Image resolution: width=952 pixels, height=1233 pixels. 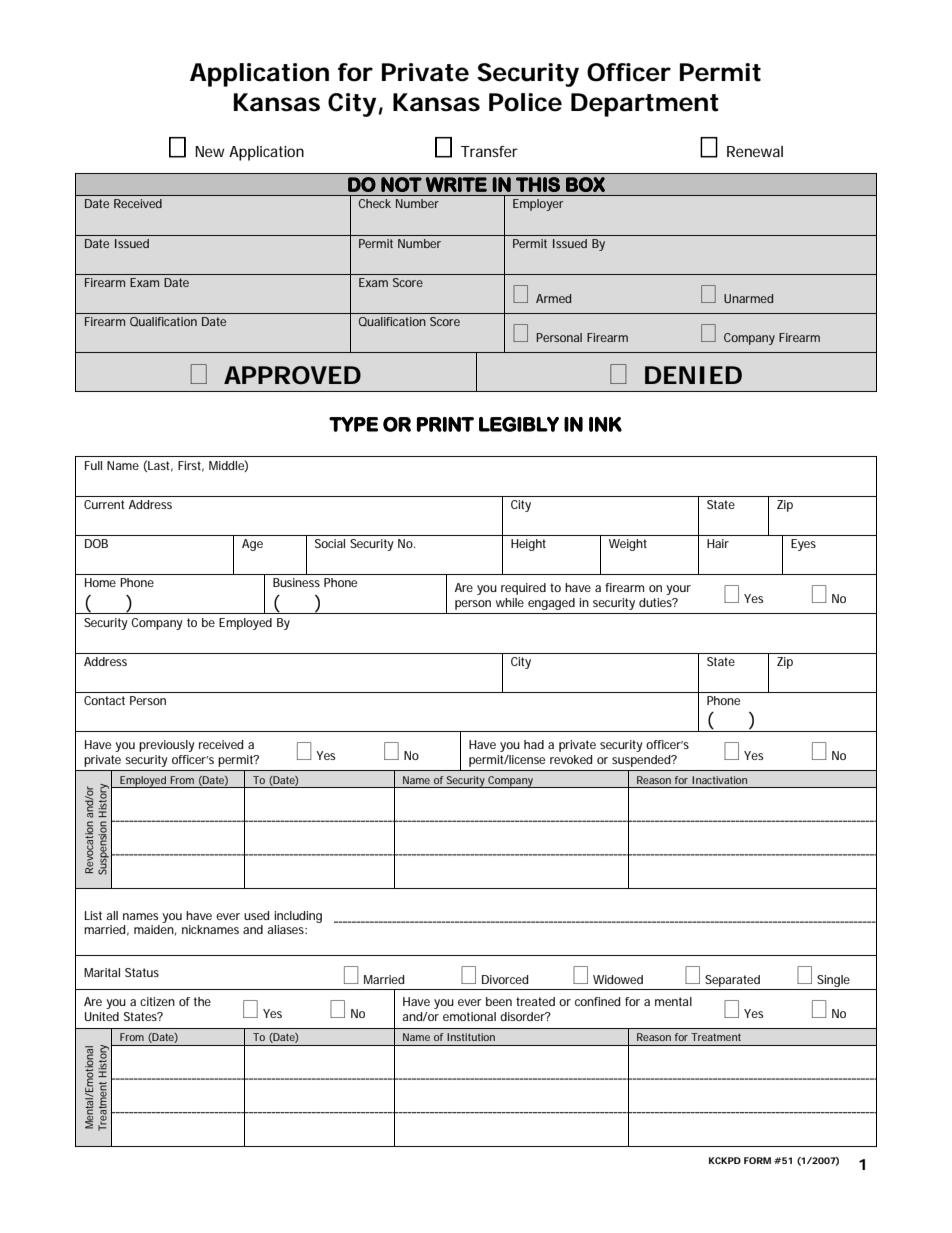 I want to click on Transfer, so click(x=489, y=151).
